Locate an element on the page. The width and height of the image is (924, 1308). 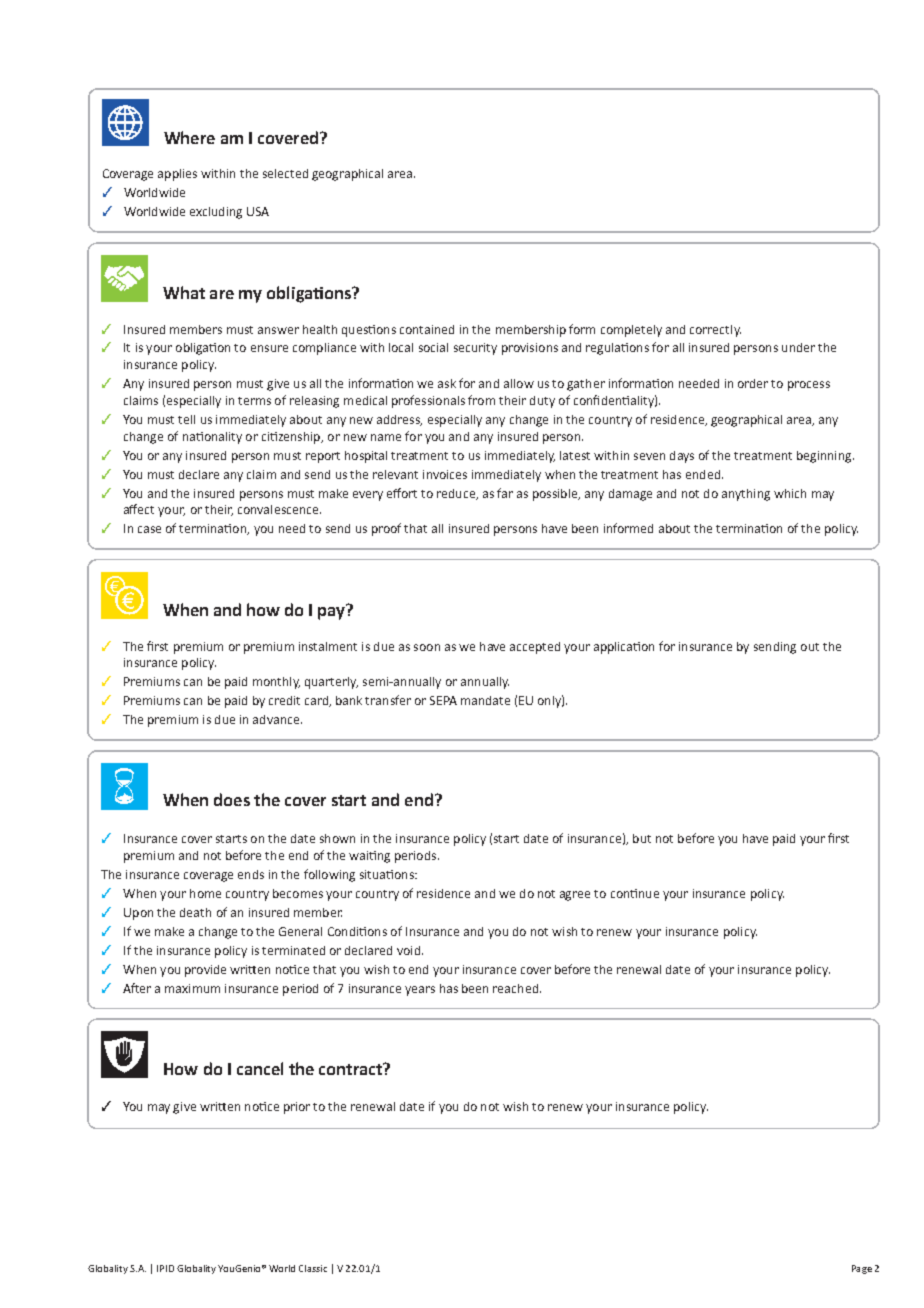
contract is located at coordinates (351, 1069).
